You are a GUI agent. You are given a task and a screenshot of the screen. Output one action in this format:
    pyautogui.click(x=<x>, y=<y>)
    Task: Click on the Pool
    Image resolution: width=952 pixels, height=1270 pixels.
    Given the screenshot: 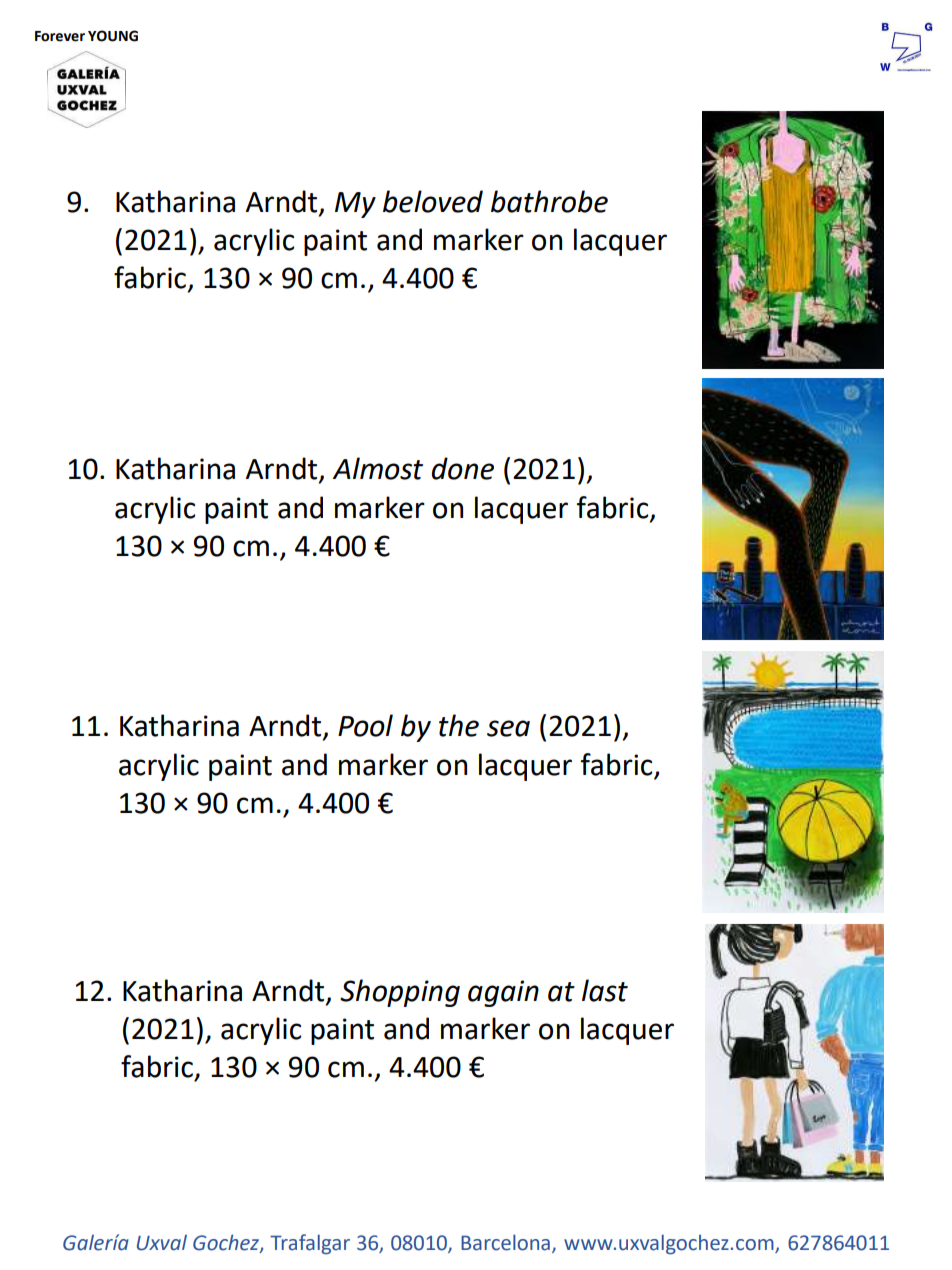 What is the action you would take?
    pyautogui.click(x=365, y=725)
